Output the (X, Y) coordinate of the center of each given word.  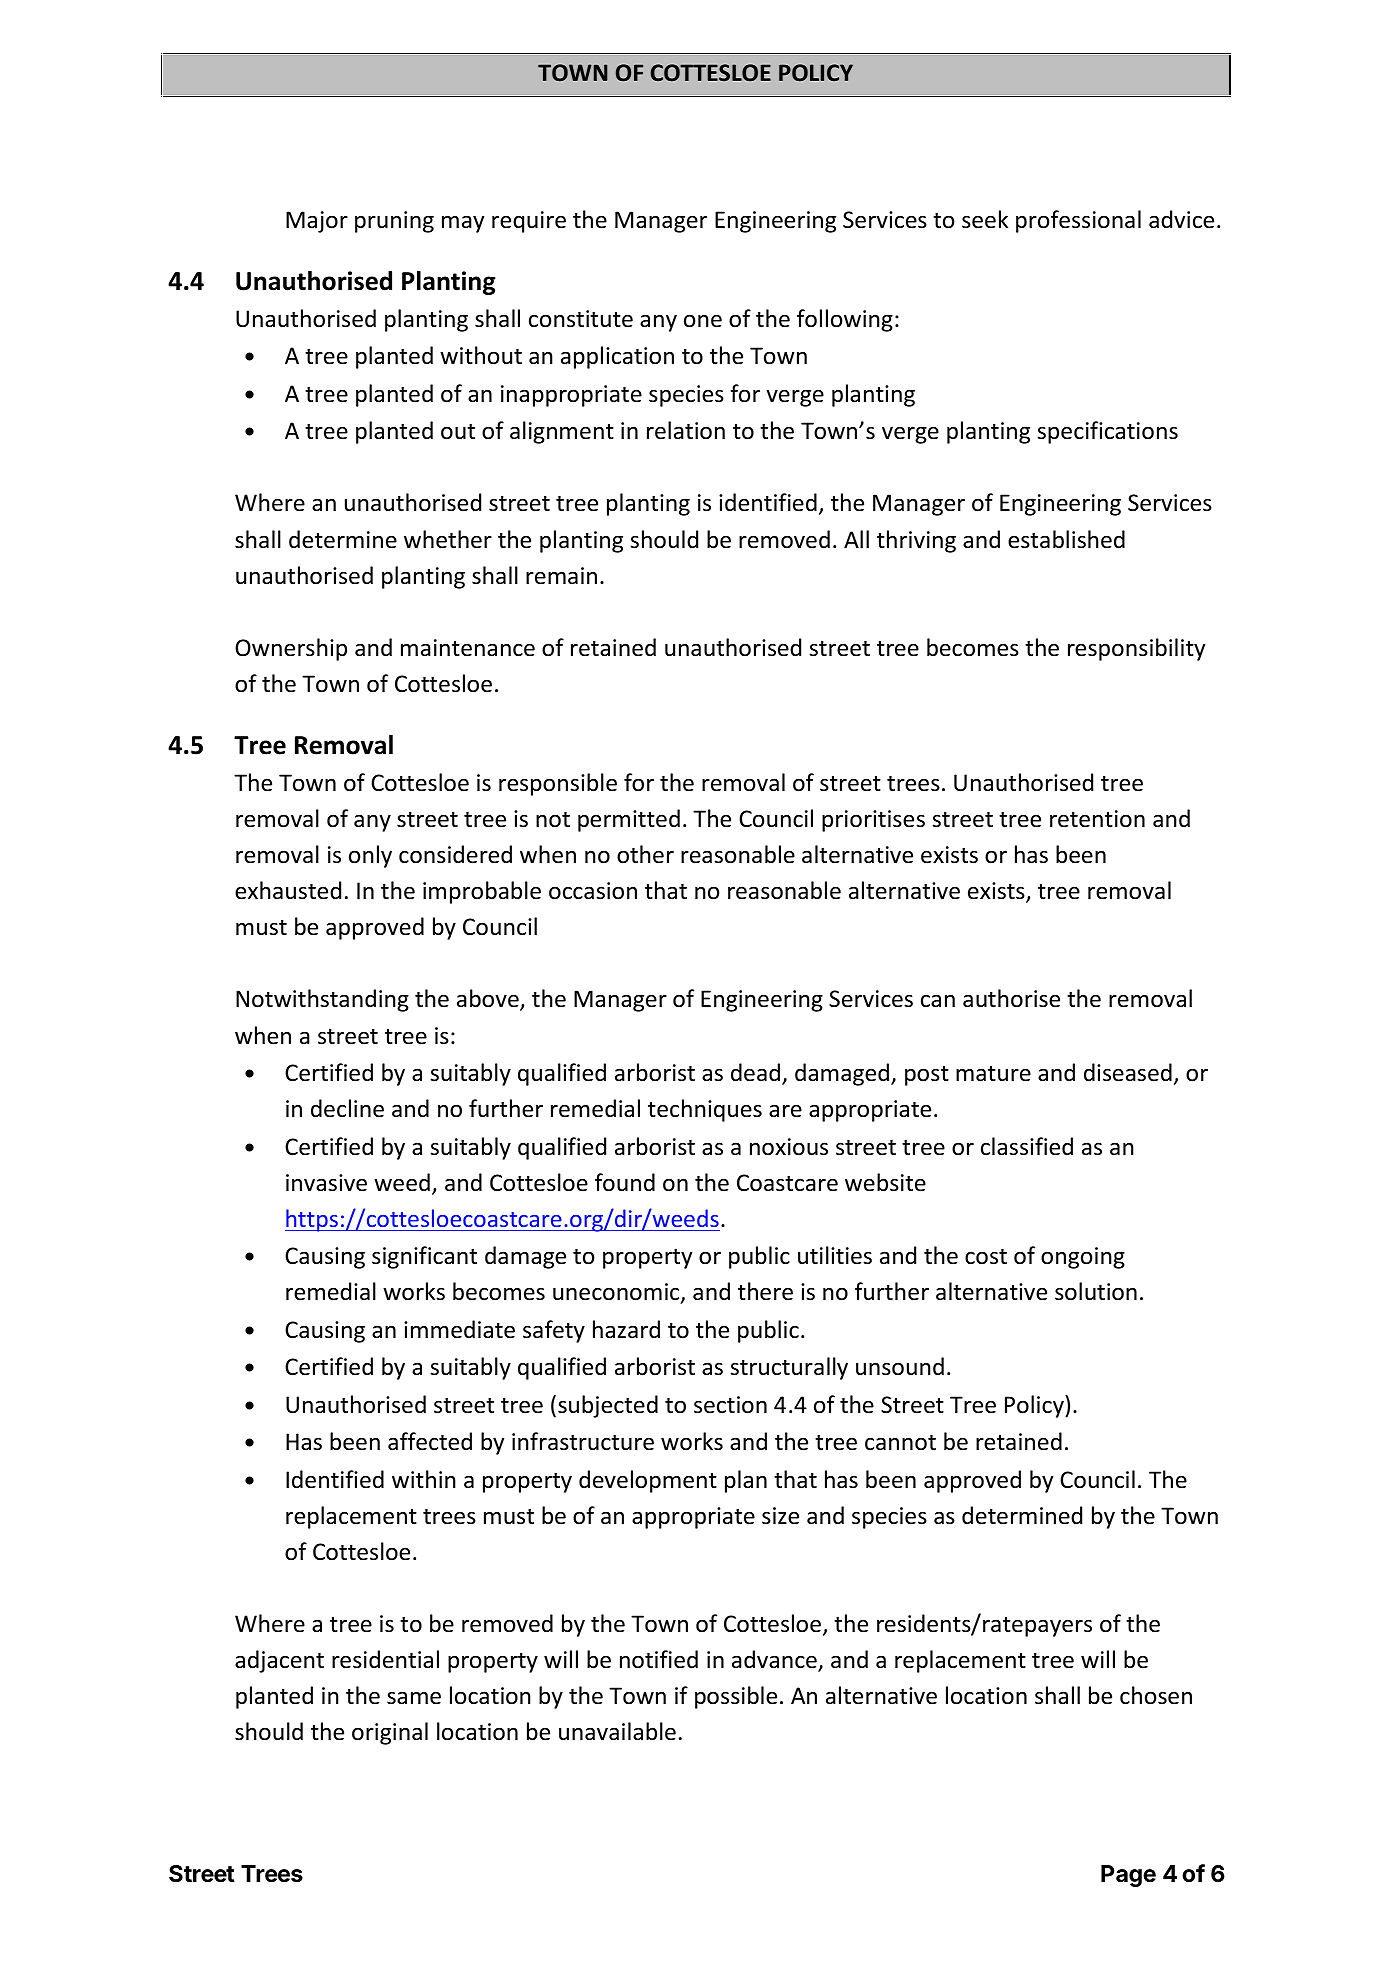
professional (1078, 221)
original (390, 1733)
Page (1128, 1876)
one (703, 321)
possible (736, 1697)
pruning (394, 222)
